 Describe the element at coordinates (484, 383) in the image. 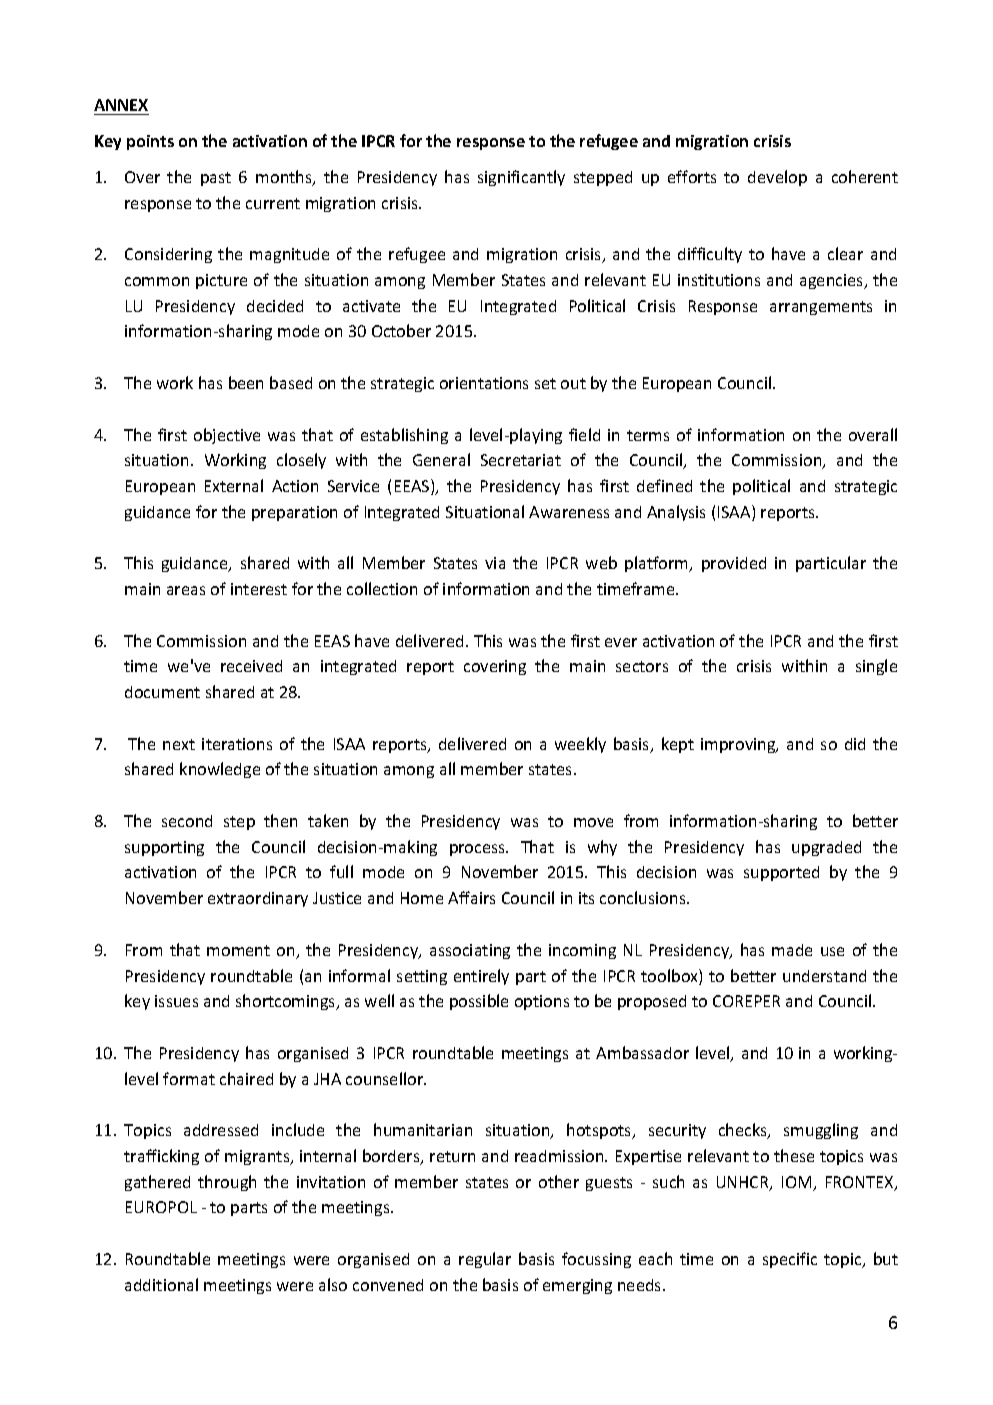

I see `orientations` at that location.
